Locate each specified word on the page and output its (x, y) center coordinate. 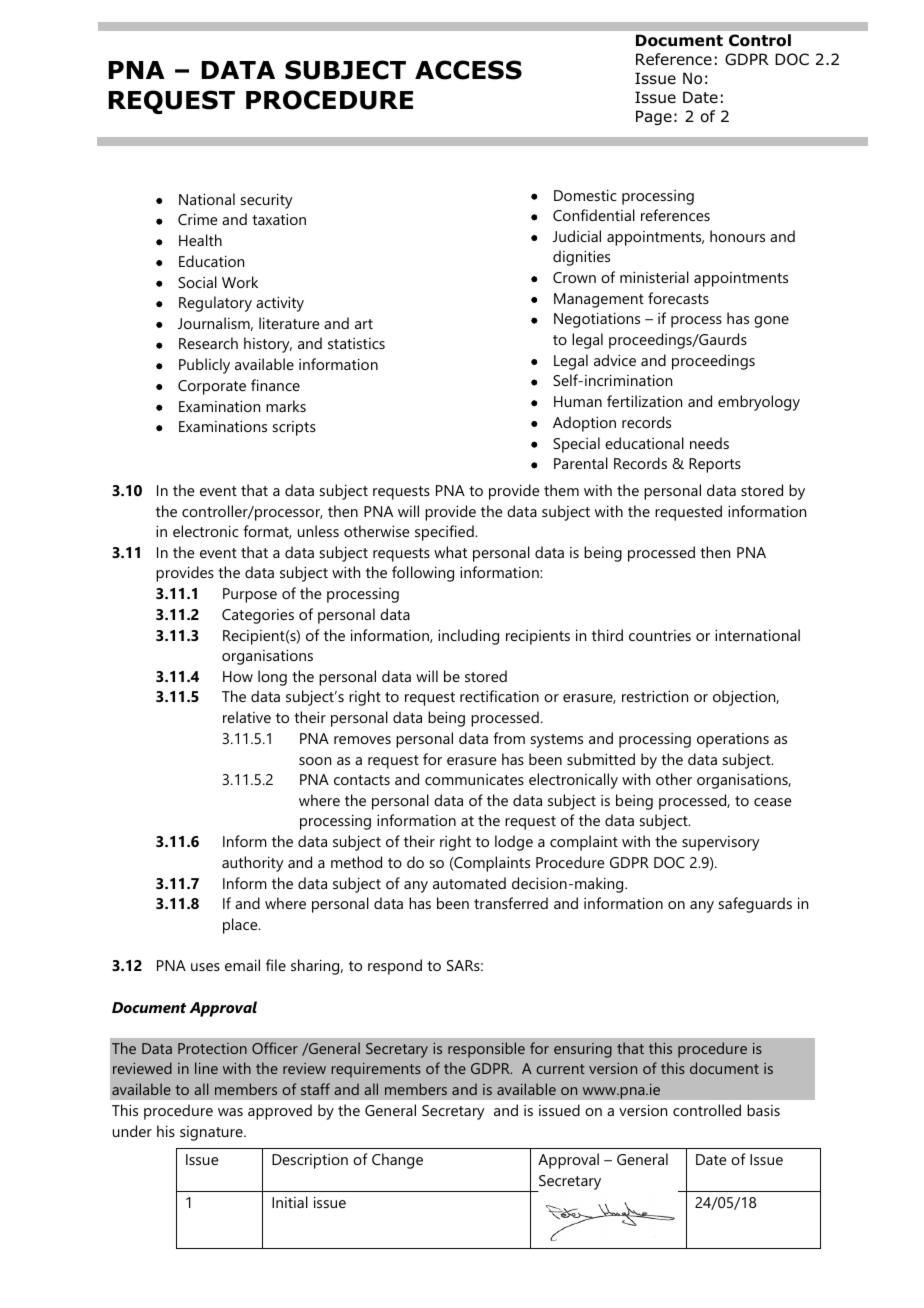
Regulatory (215, 304)
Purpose (250, 595)
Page (654, 117)
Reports (715, 465)
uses (205, 967)
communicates (474, 779)
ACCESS (468, 70)
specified (445, 533)
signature (212, 1133)
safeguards (755, 905)
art (364, 324)
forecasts (678, 298)
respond (395, 967)
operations (733, 740)
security (266, 201)
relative (247, 717)
